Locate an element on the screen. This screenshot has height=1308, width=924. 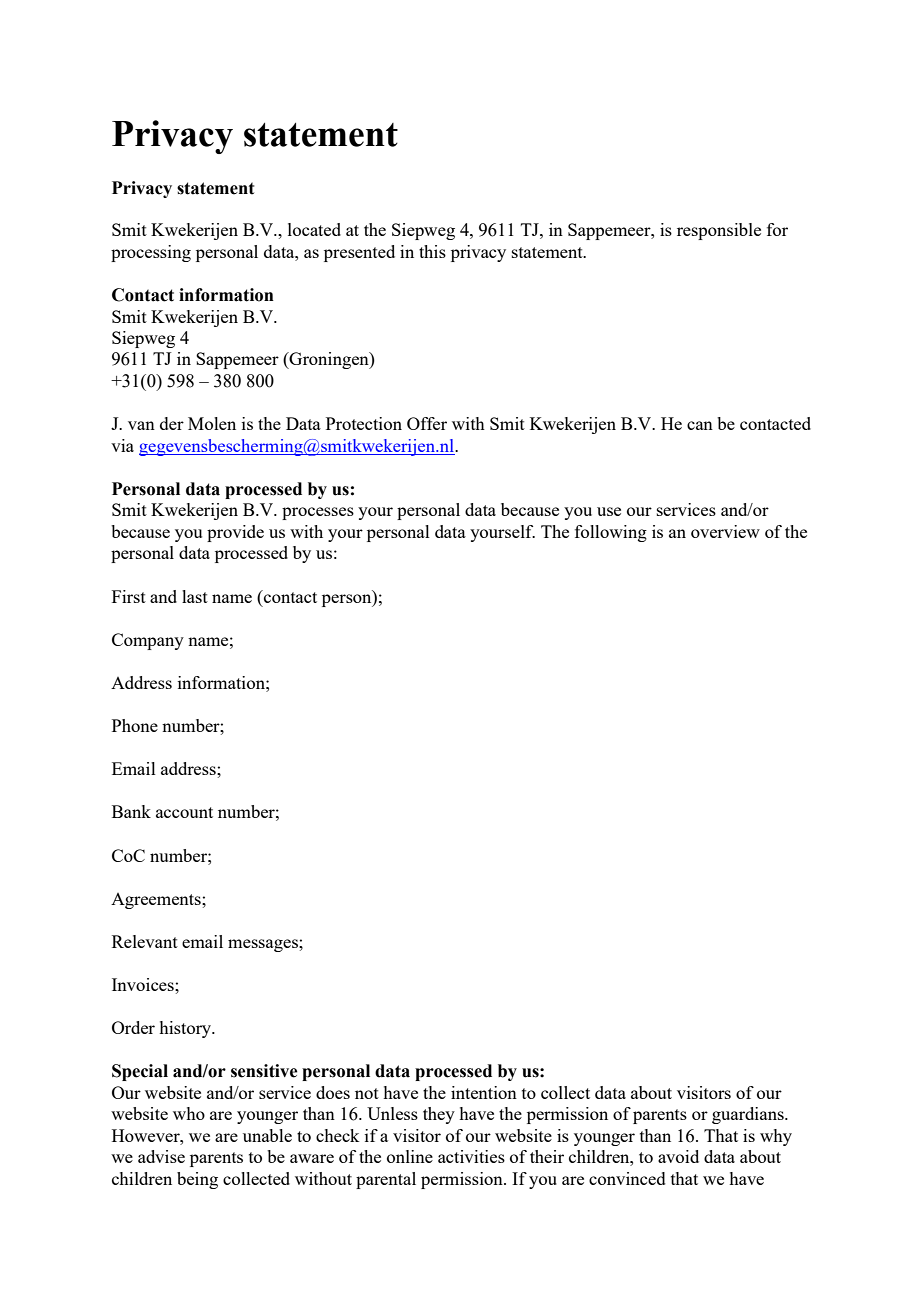
overview is located at coordinates (725, 531).
